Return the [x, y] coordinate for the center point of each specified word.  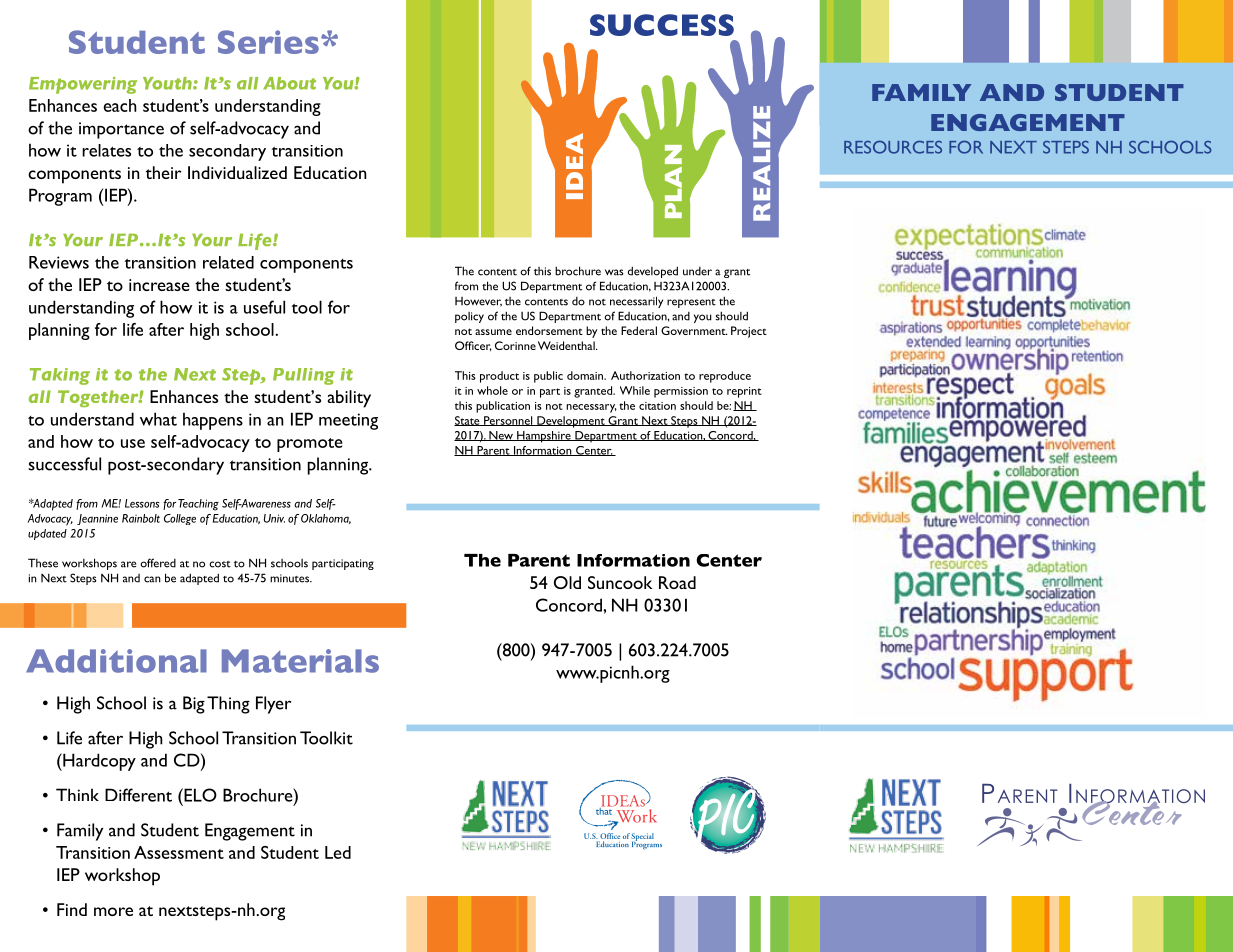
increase [159, 285]
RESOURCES [893, 147]
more [113, 911]
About [289, 83]
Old [567, 582]
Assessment [179, 852]
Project [749, 332]
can [152, 579]
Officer [473, 346]
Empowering [83, 85]
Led [338, 852]
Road [677, 582]
